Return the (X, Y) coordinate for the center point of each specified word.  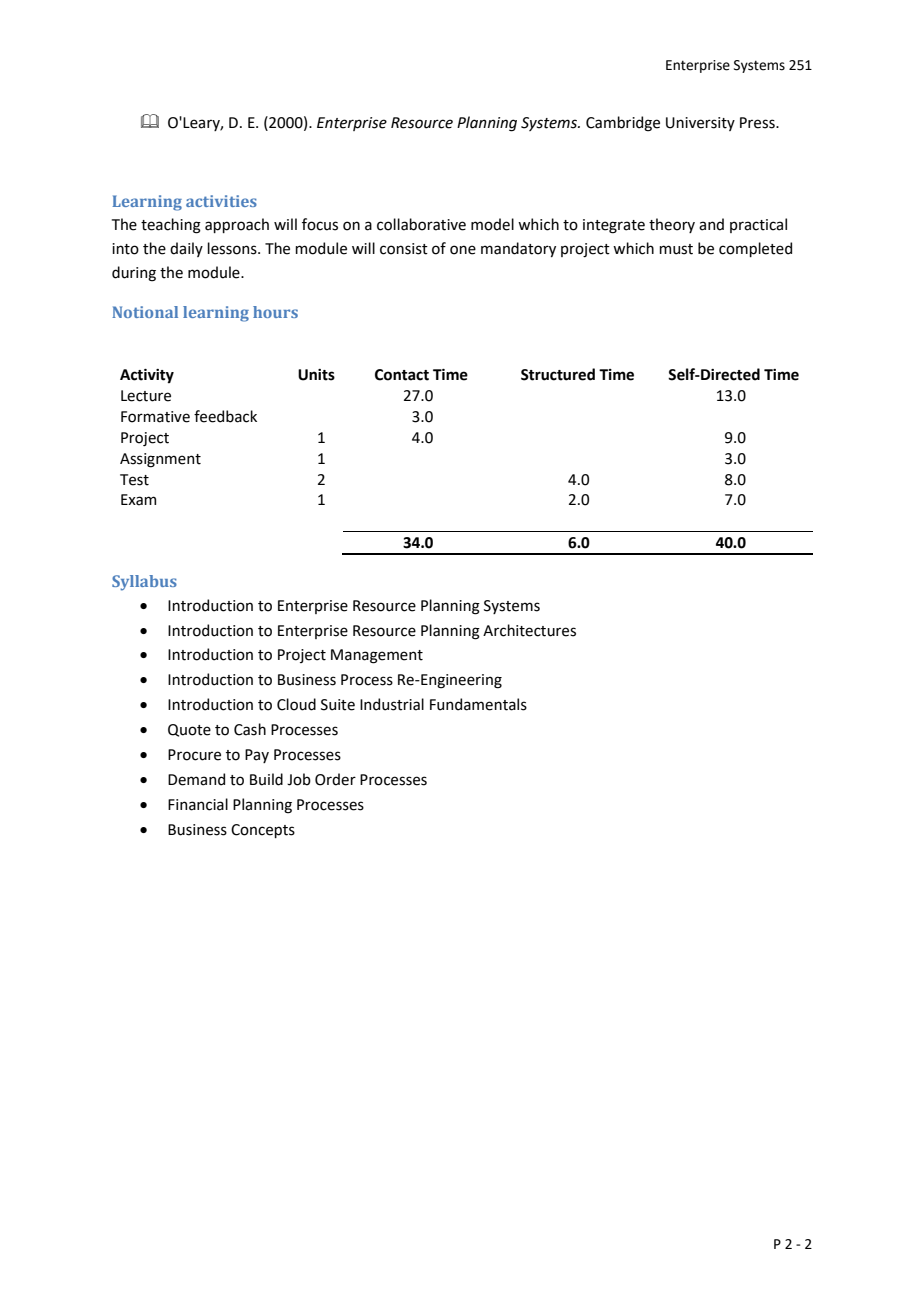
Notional (145, 312)
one (463, 250)
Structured (558, 374)
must (676, 249)
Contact (402, 375)
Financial (198, 804)
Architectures (529, 630)
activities (221, 201)
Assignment (160, 460)
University (700, 124)
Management (377, 656)
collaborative (421, 224)
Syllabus (144, 583)
